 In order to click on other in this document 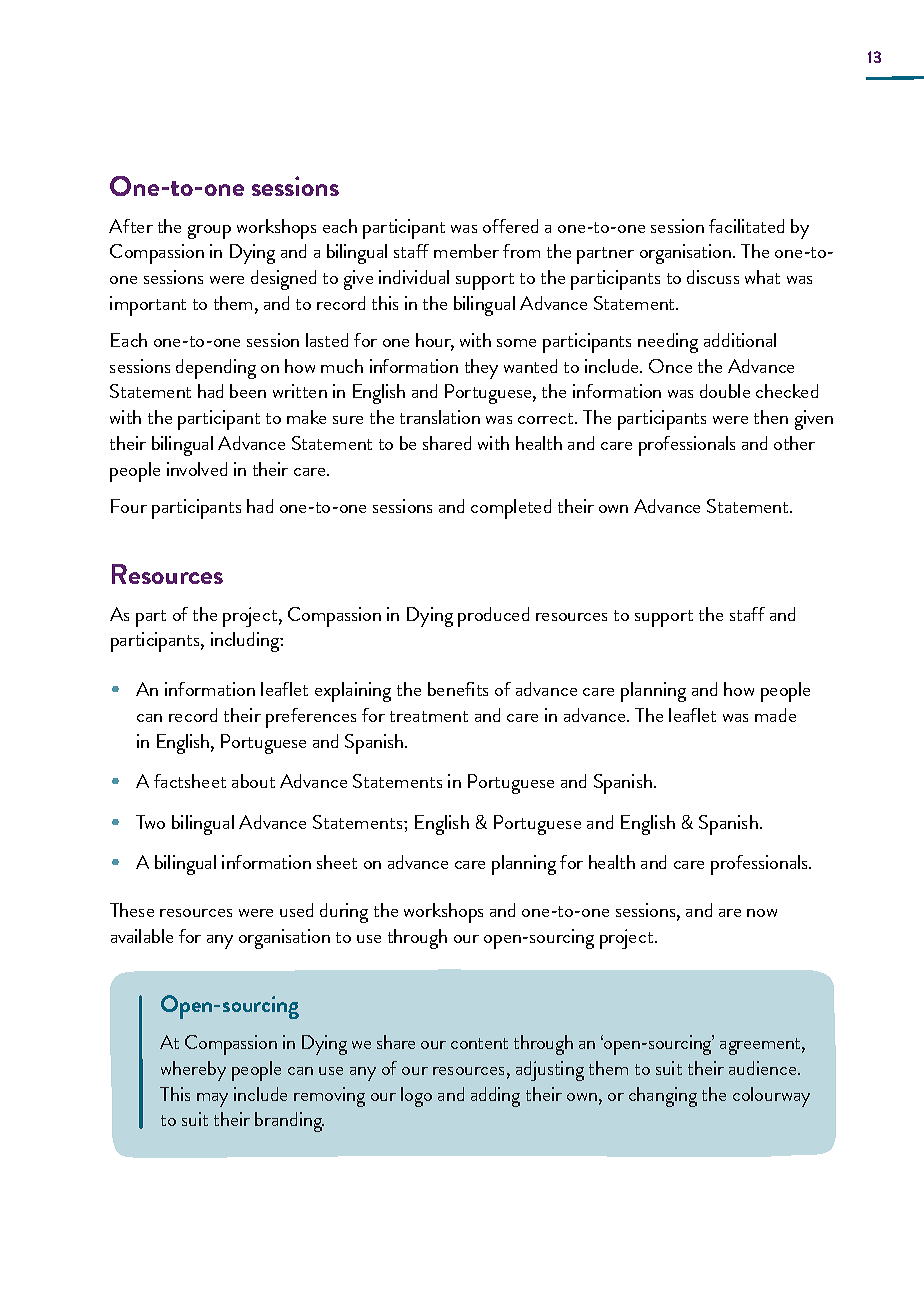, I will do `click(794, 443)`.
